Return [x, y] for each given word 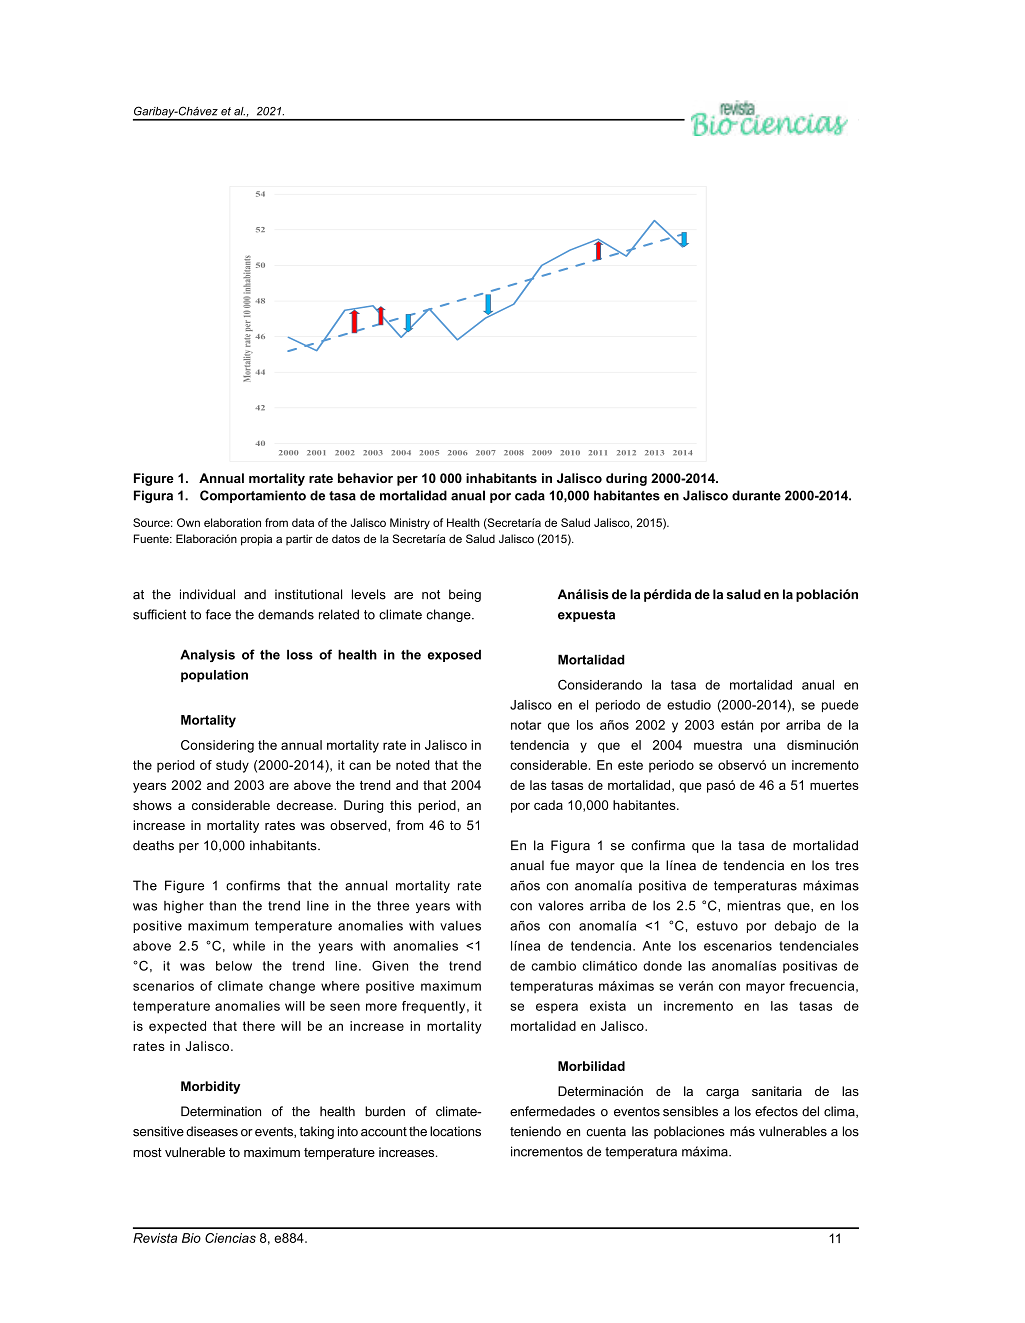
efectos [776, 1111]
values [460, 926]
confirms [253, 885]
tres [847, 866]
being [465, 595]
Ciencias [230, 1238]
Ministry [410, 524]
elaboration [232, 522]
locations [455, 1131]
